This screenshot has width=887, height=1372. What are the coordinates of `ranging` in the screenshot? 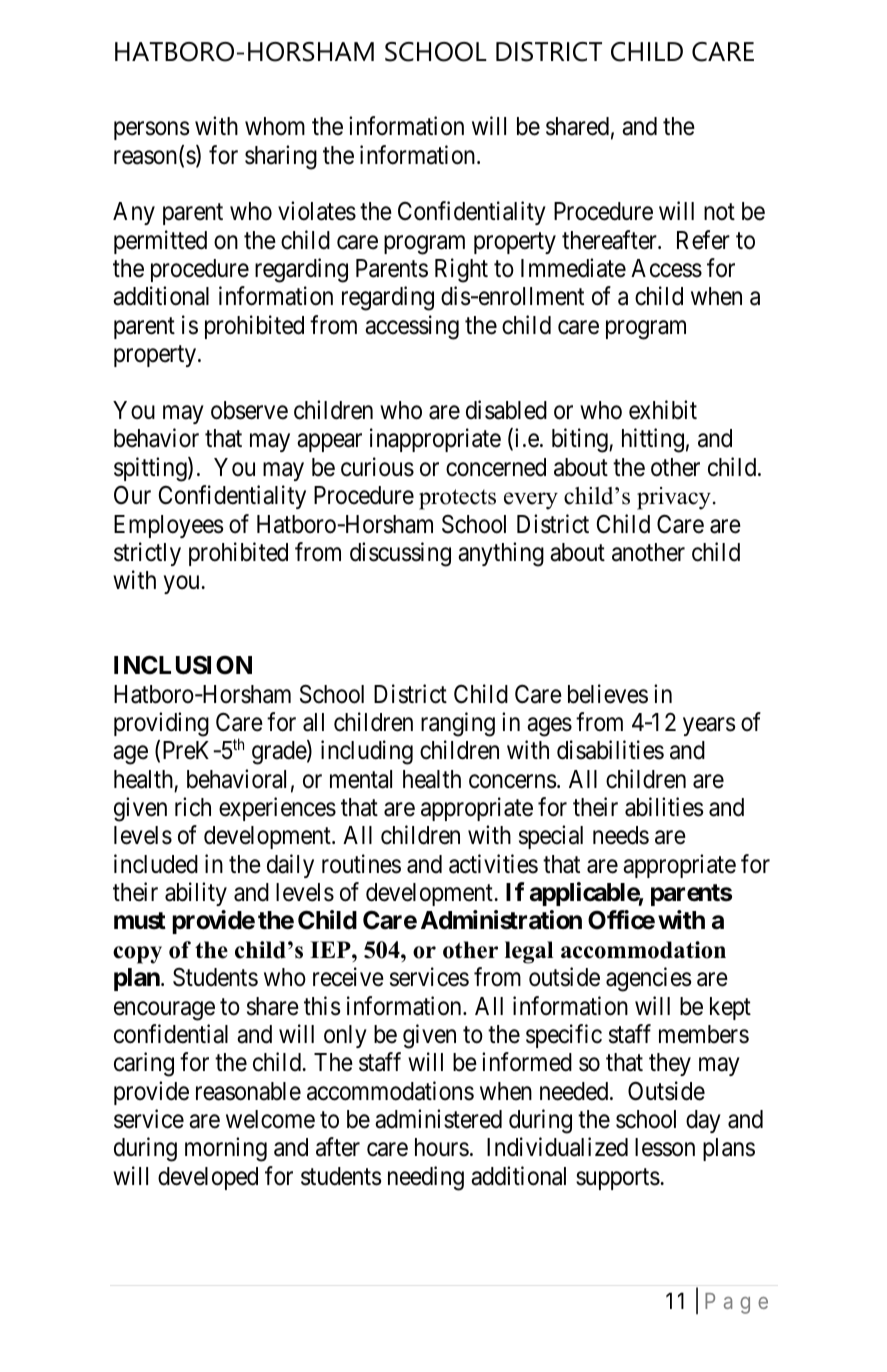 It's located at (458, 724).
